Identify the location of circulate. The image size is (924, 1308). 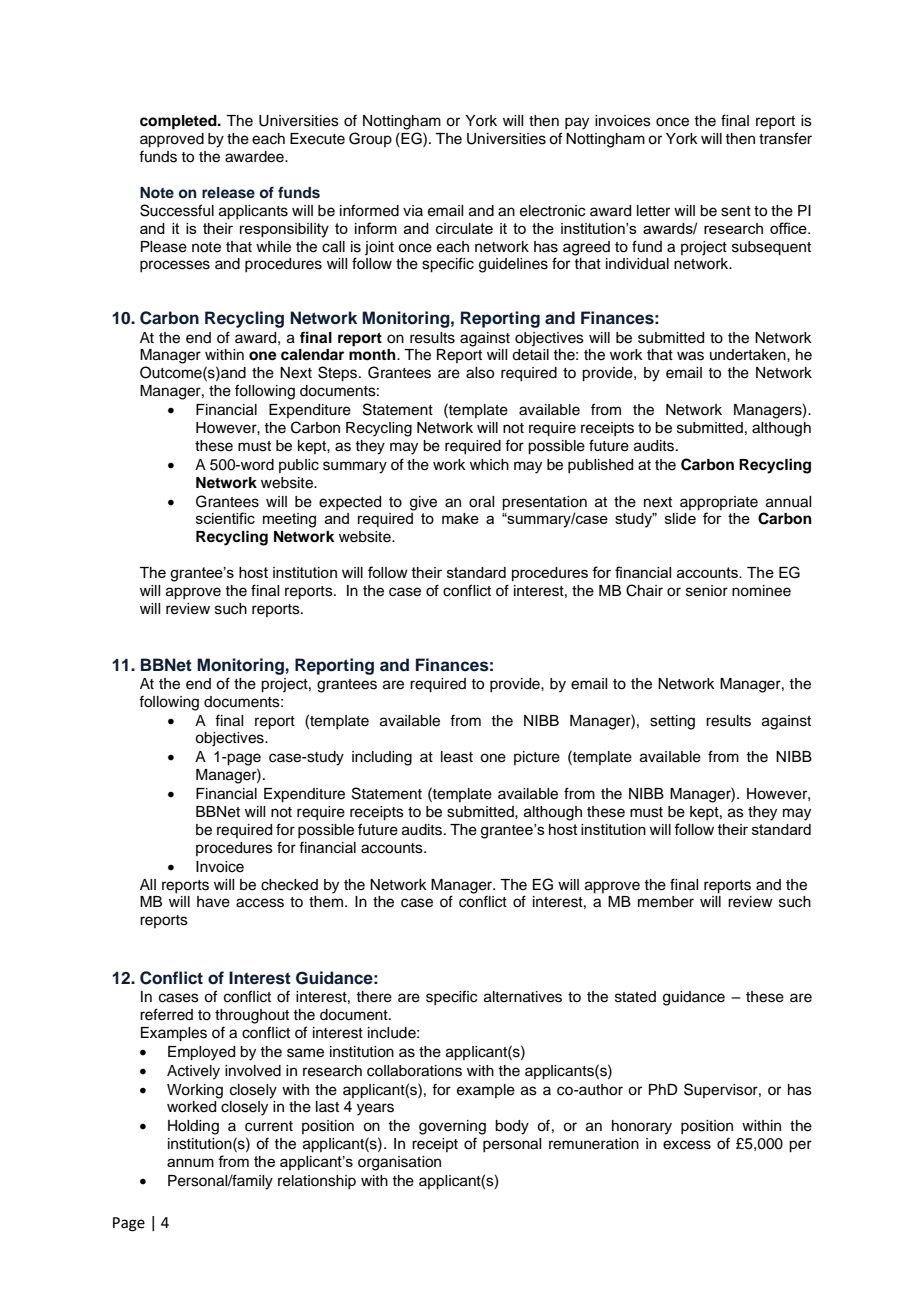
(464, 228).
